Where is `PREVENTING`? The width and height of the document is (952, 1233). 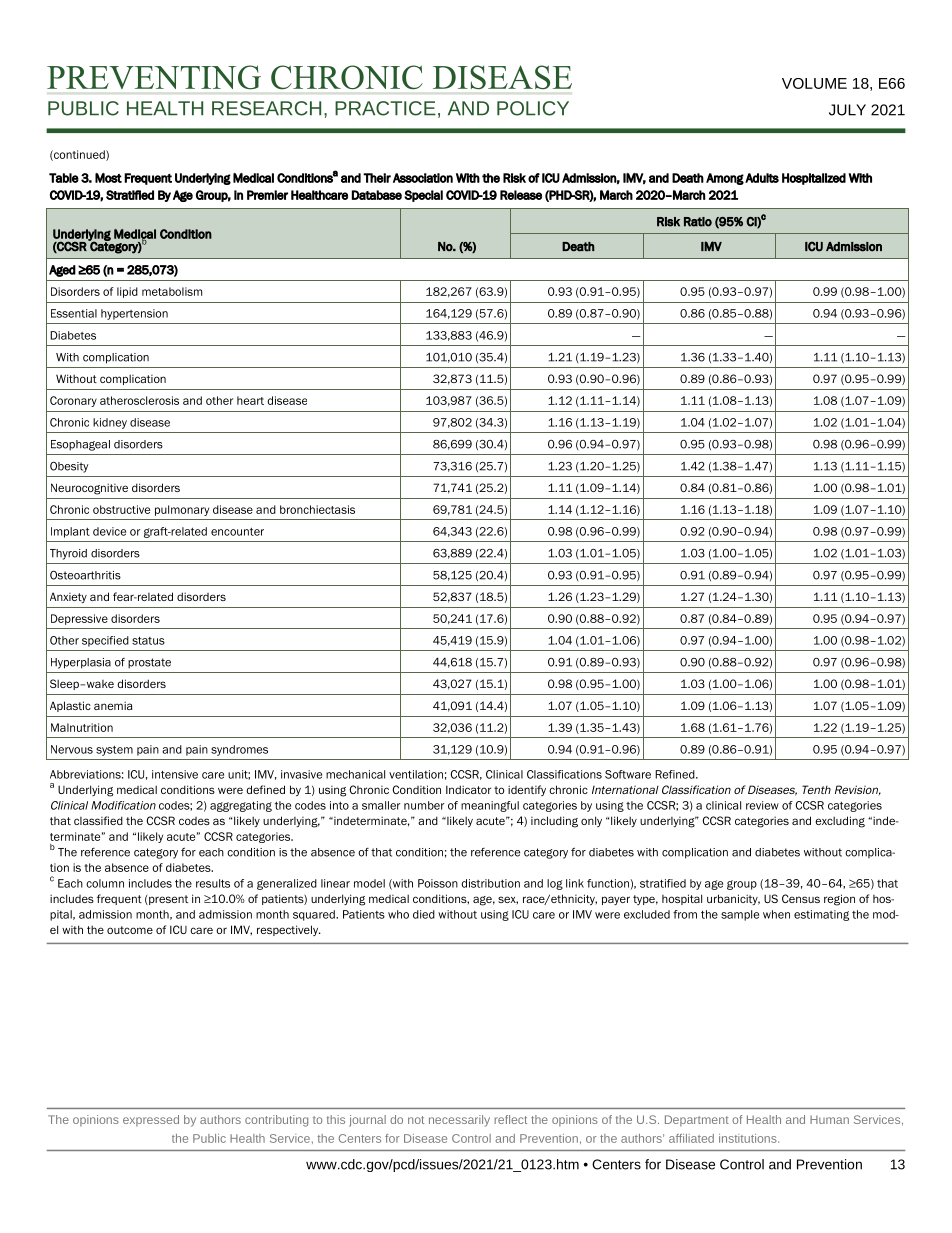 PREVENTING is located at coordinates (154, 77).
